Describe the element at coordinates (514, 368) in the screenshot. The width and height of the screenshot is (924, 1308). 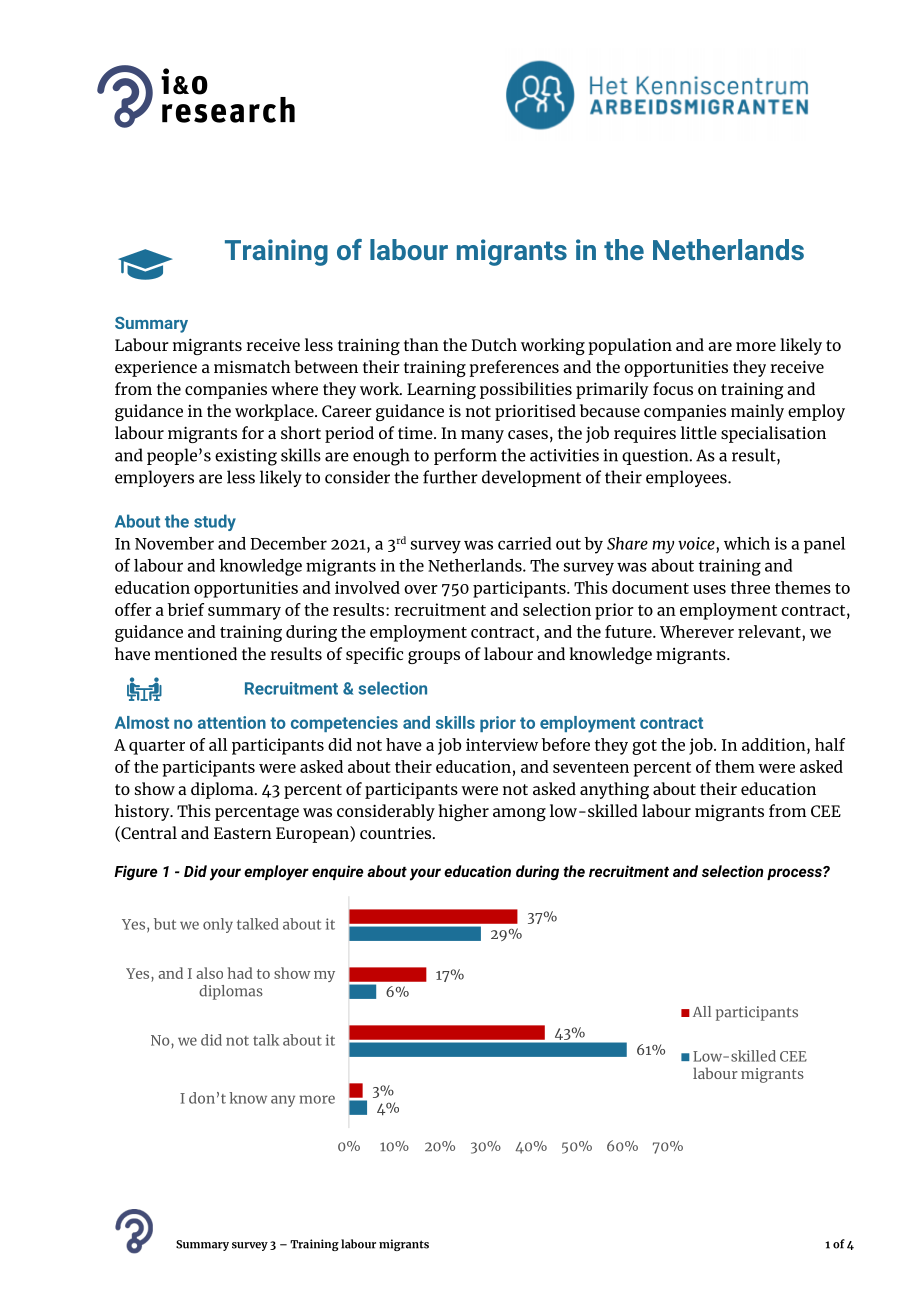
I see `preferences` at that location.
